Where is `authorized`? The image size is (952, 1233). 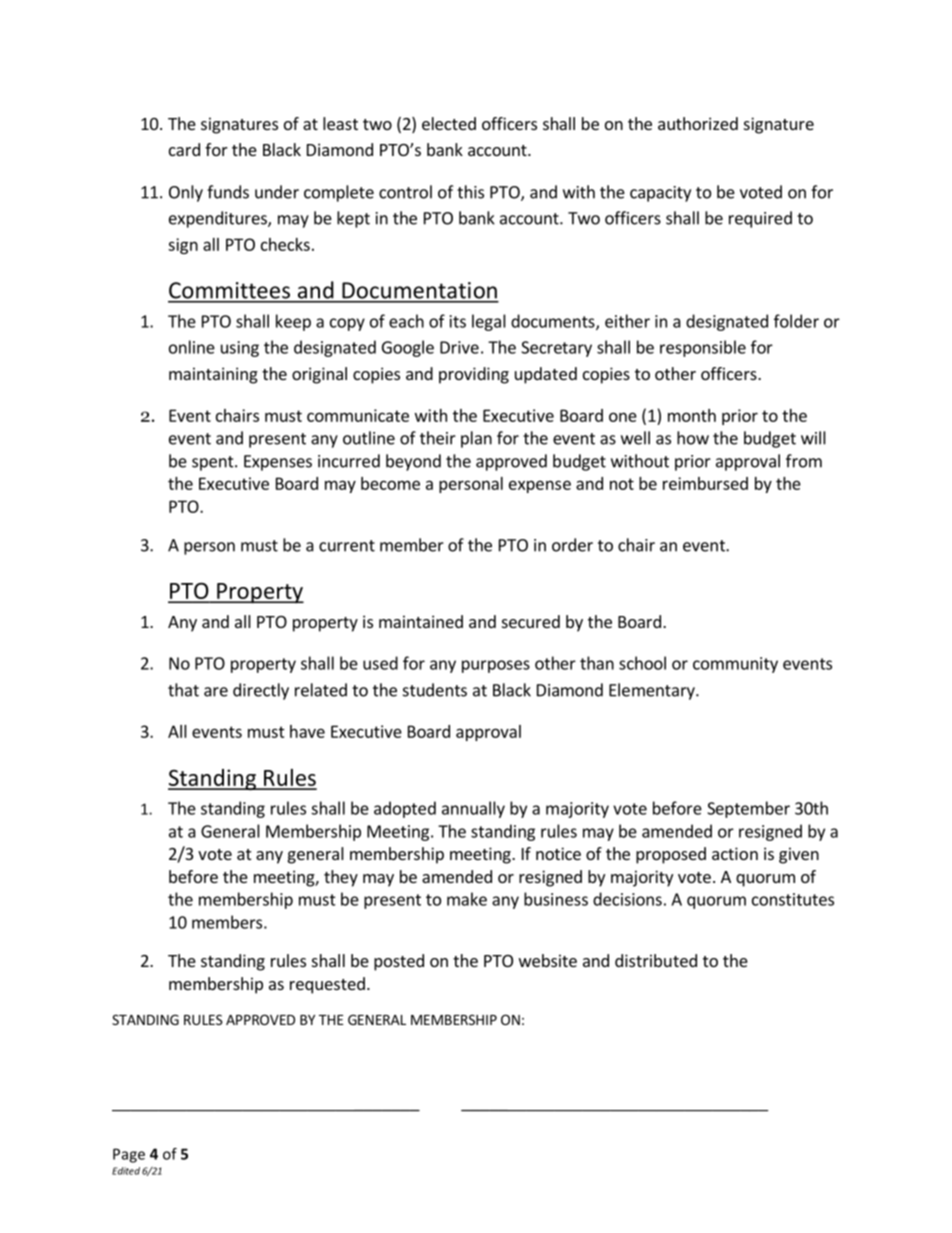 authorized is located at coordinates (698, 123).
